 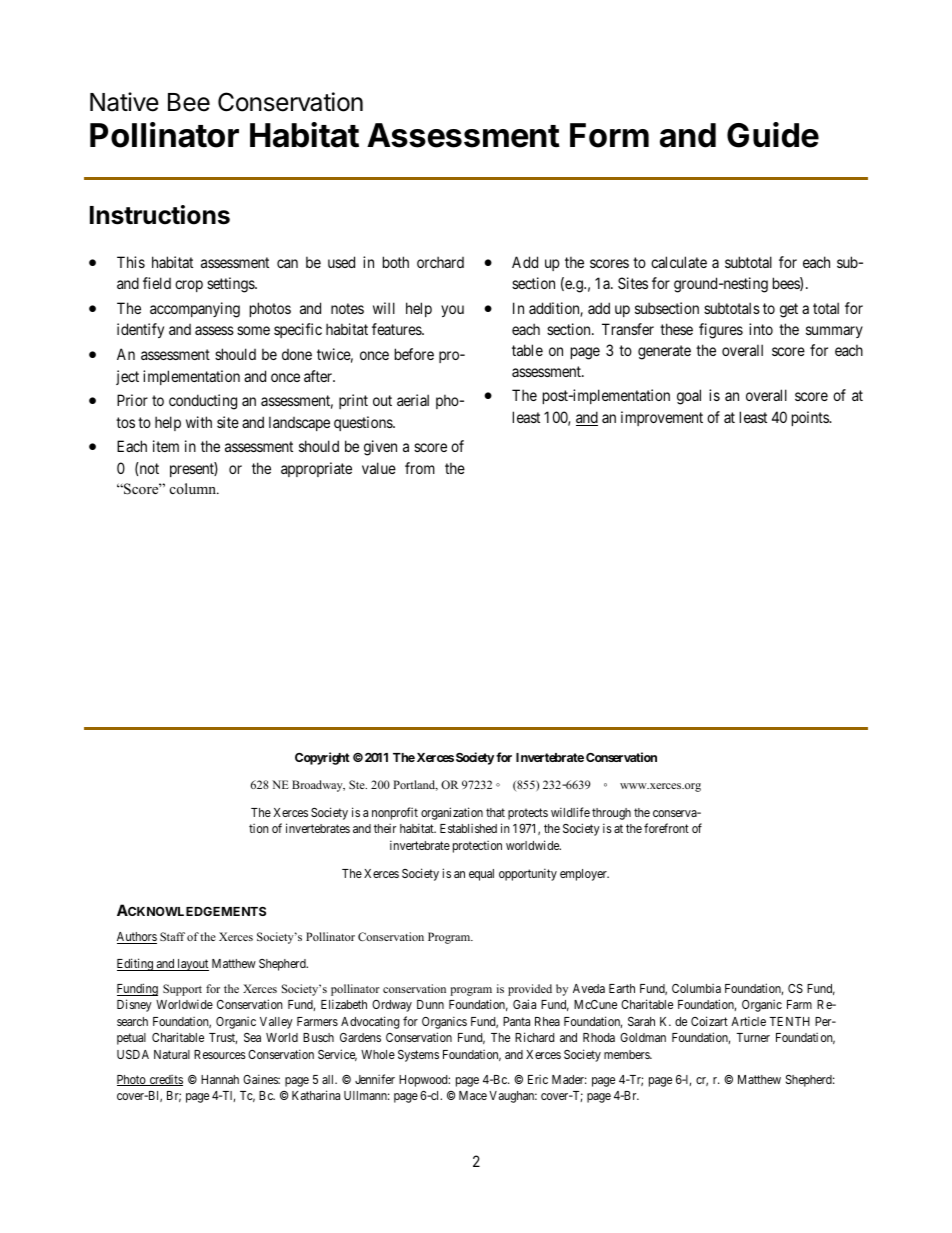 I want to click on from, so click(x=420, y=468).
